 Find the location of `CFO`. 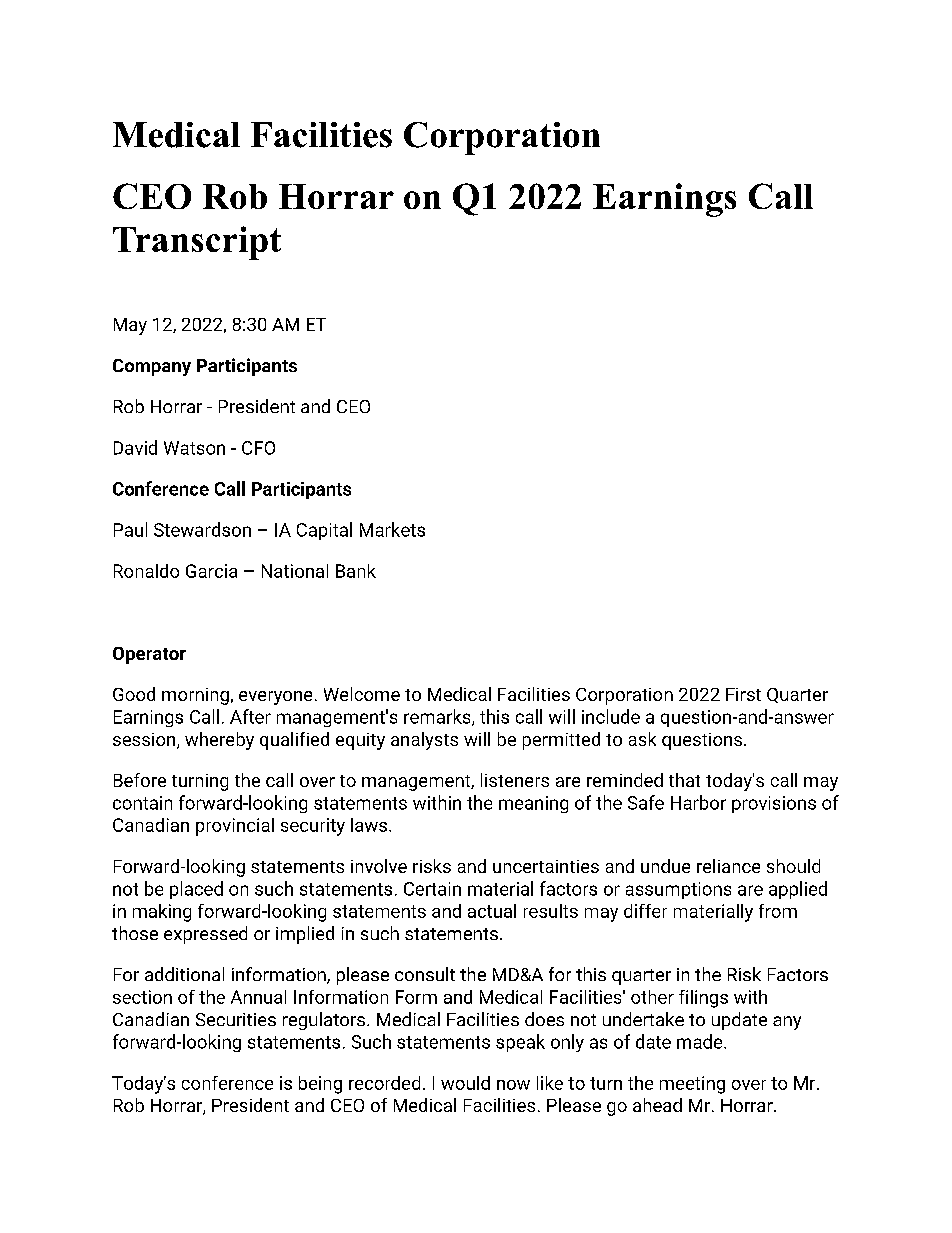

CFO is located at coordinates (258, 448).
